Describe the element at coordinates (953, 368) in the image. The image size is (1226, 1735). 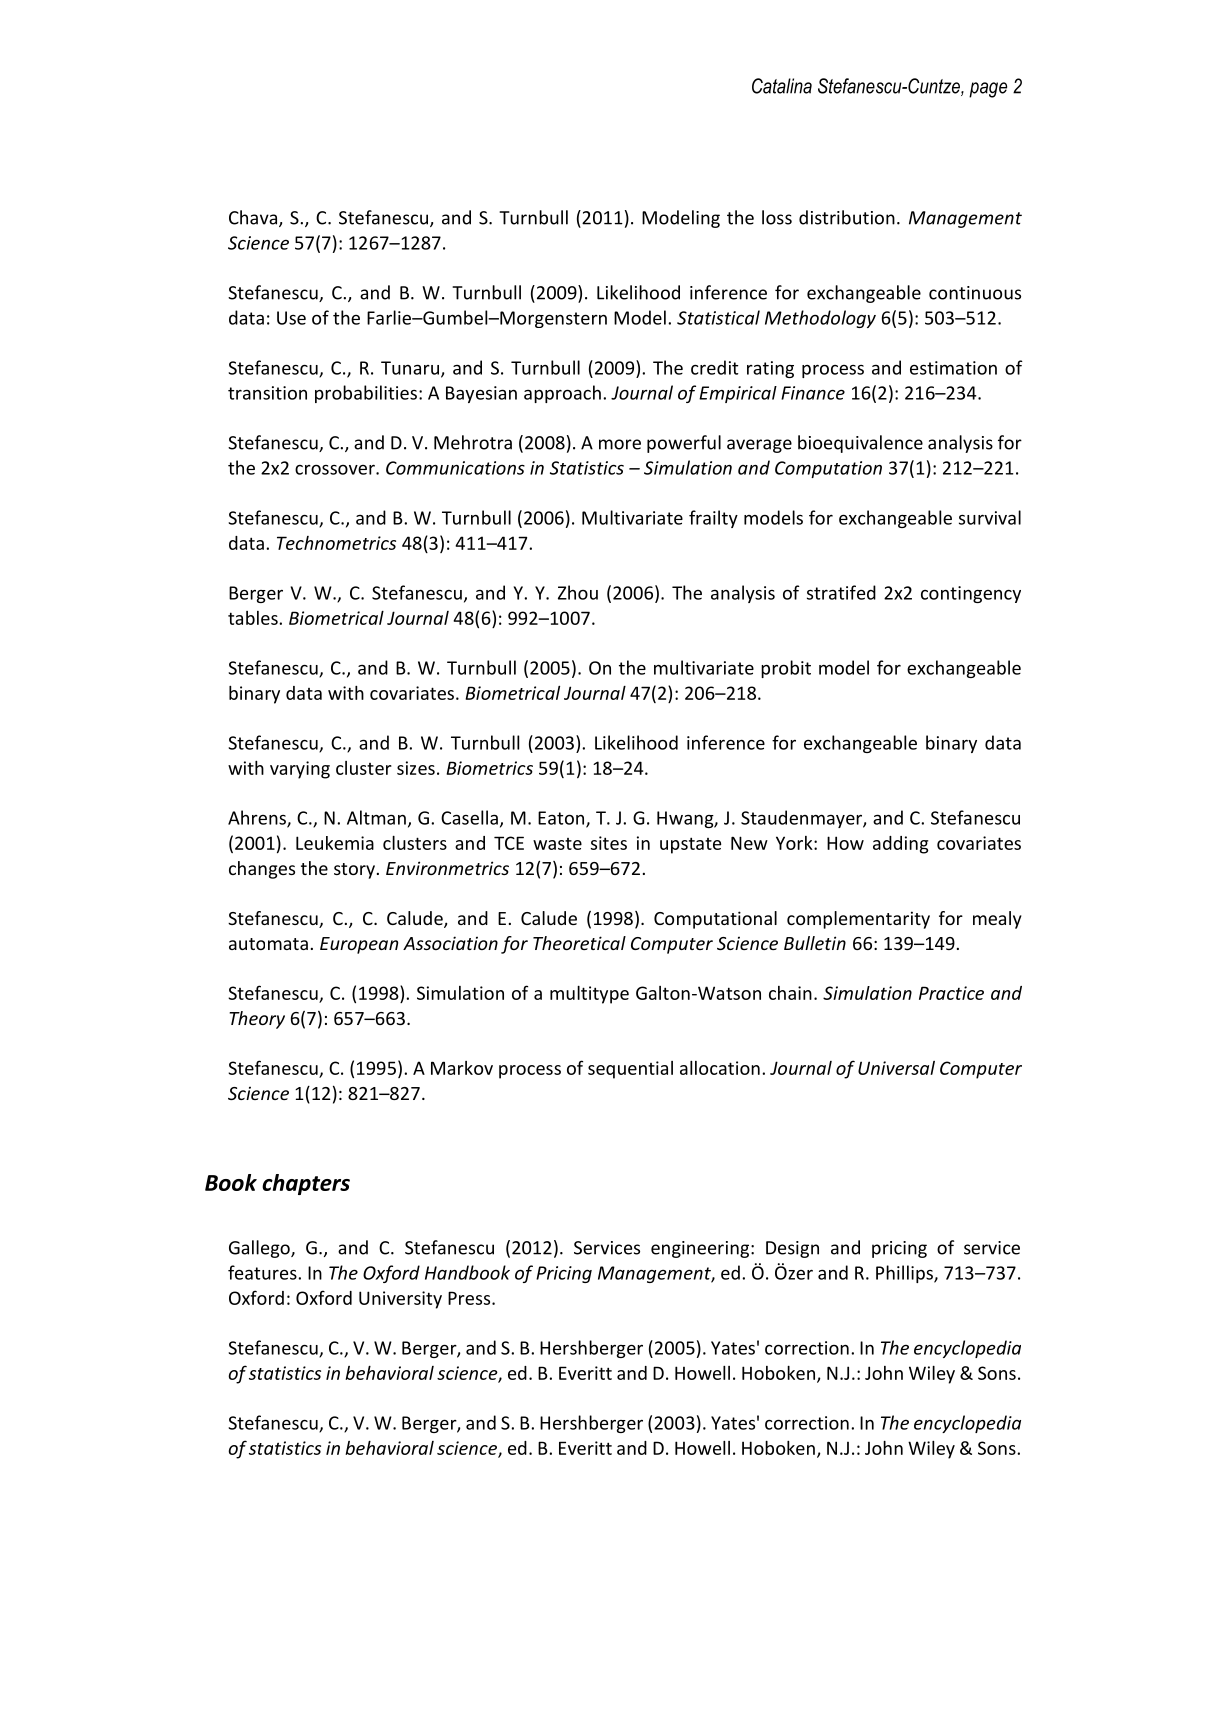
I see `estimation` at that location.
